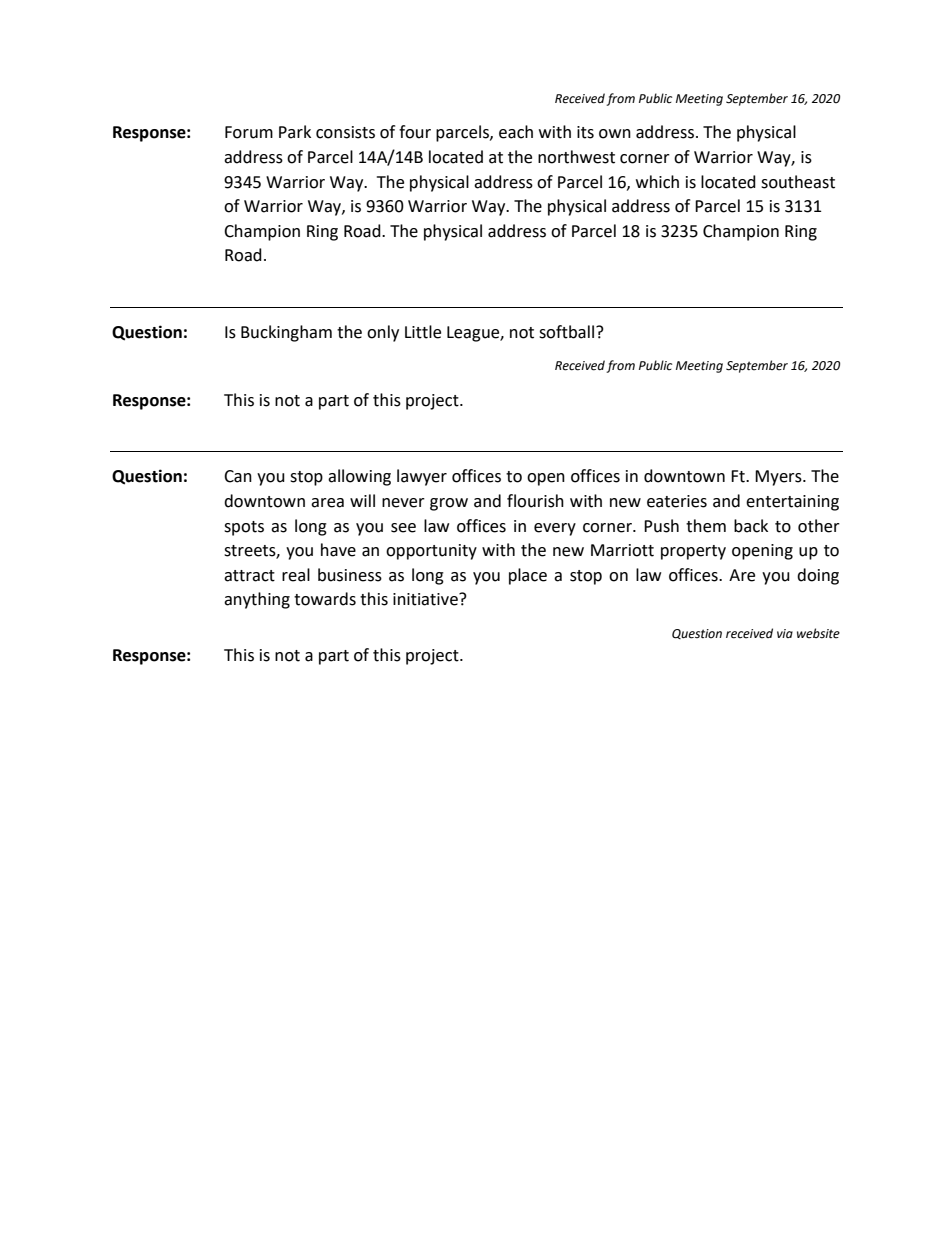 This screenshot has height=1233, width=952. Describe the element at coordinates (528, 576) in the screenshot. I see `place` at that location.
